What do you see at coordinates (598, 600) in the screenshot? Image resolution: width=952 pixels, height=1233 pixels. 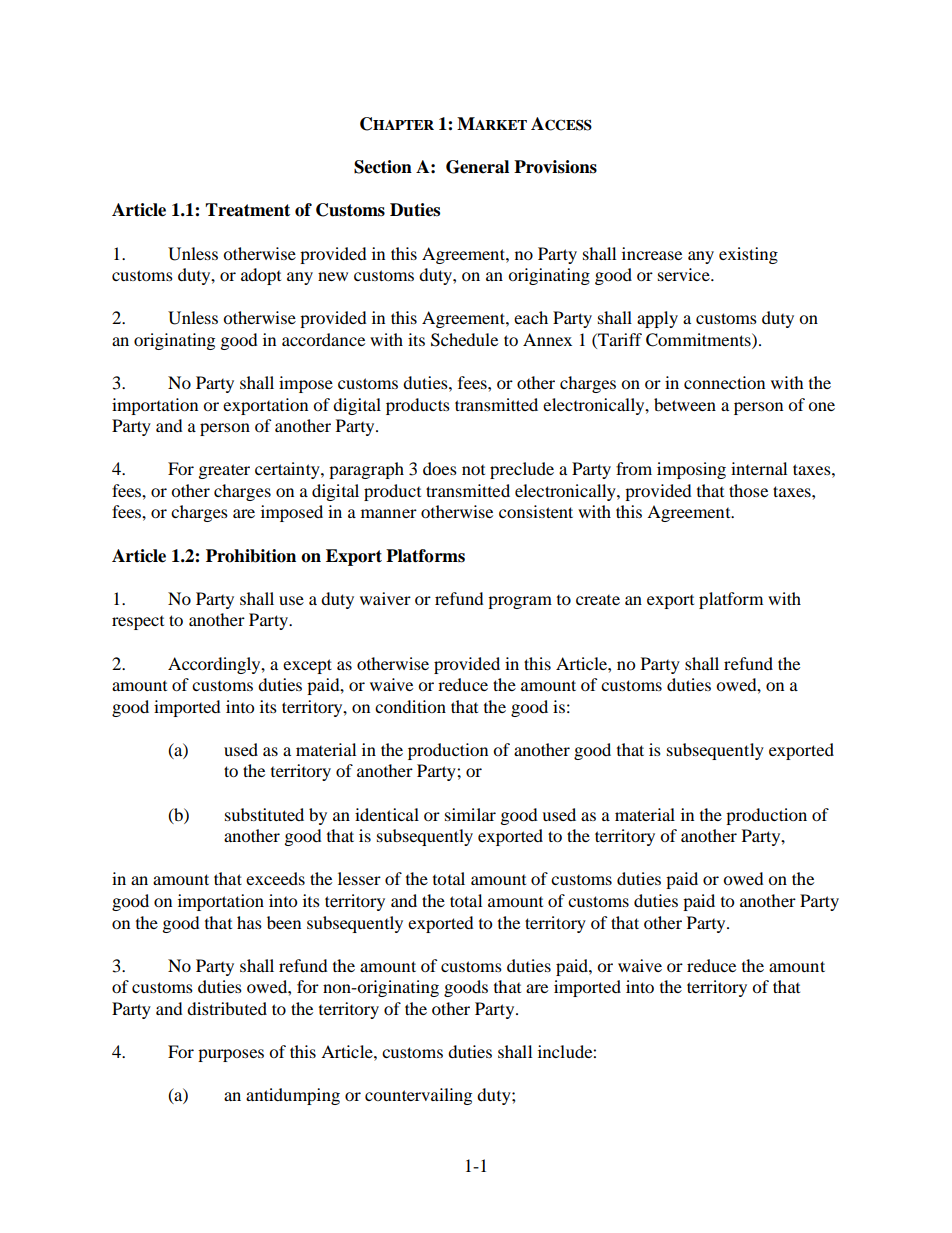 I see `create` at bounding box center [598, 600].
